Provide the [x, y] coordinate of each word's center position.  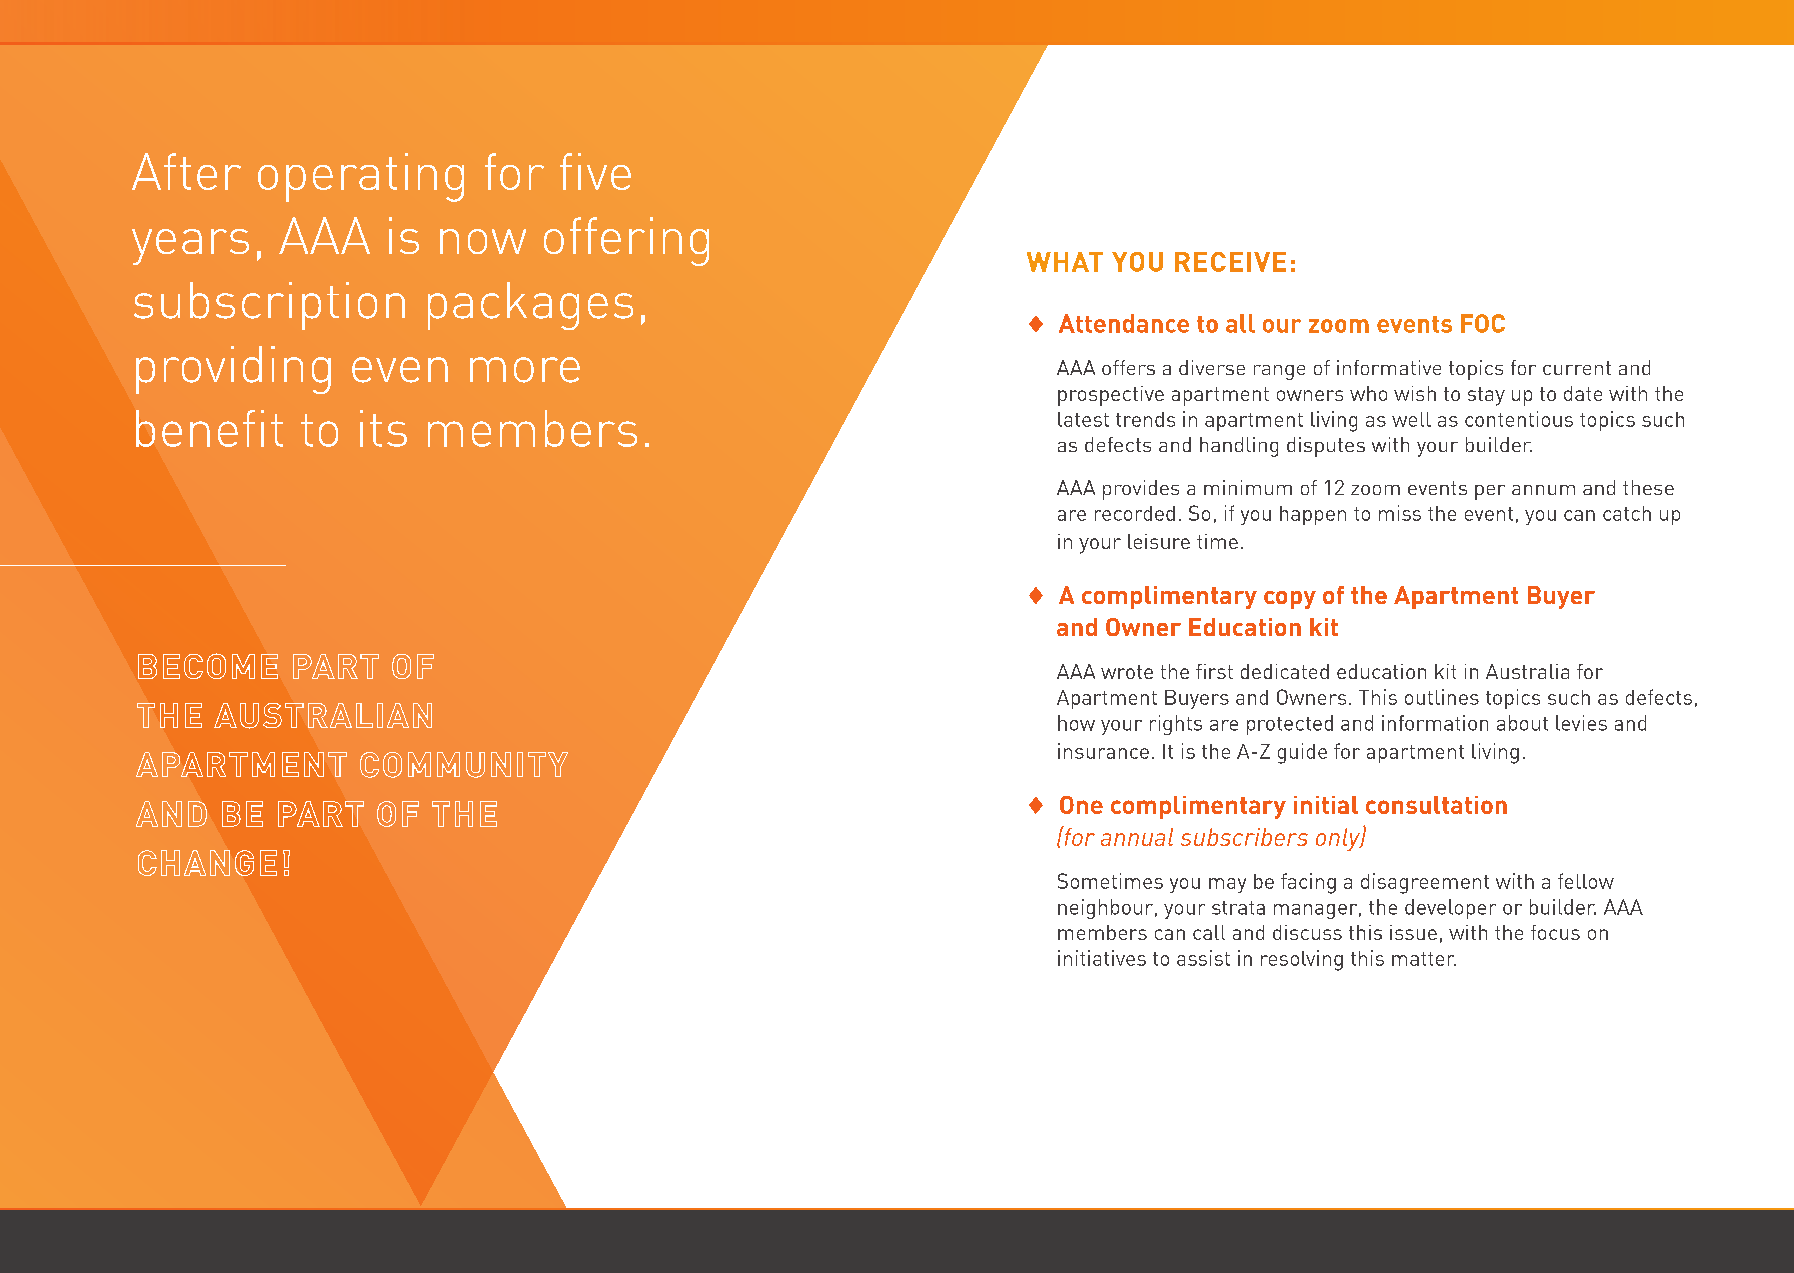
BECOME [208, 666]
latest [1083, 419]
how [1076, 723]
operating [361, 177]
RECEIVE [1230, 262]
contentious [1519, 419]
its [383, 428]
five [595, 171]
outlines [1442, 697]
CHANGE [207, 863]
